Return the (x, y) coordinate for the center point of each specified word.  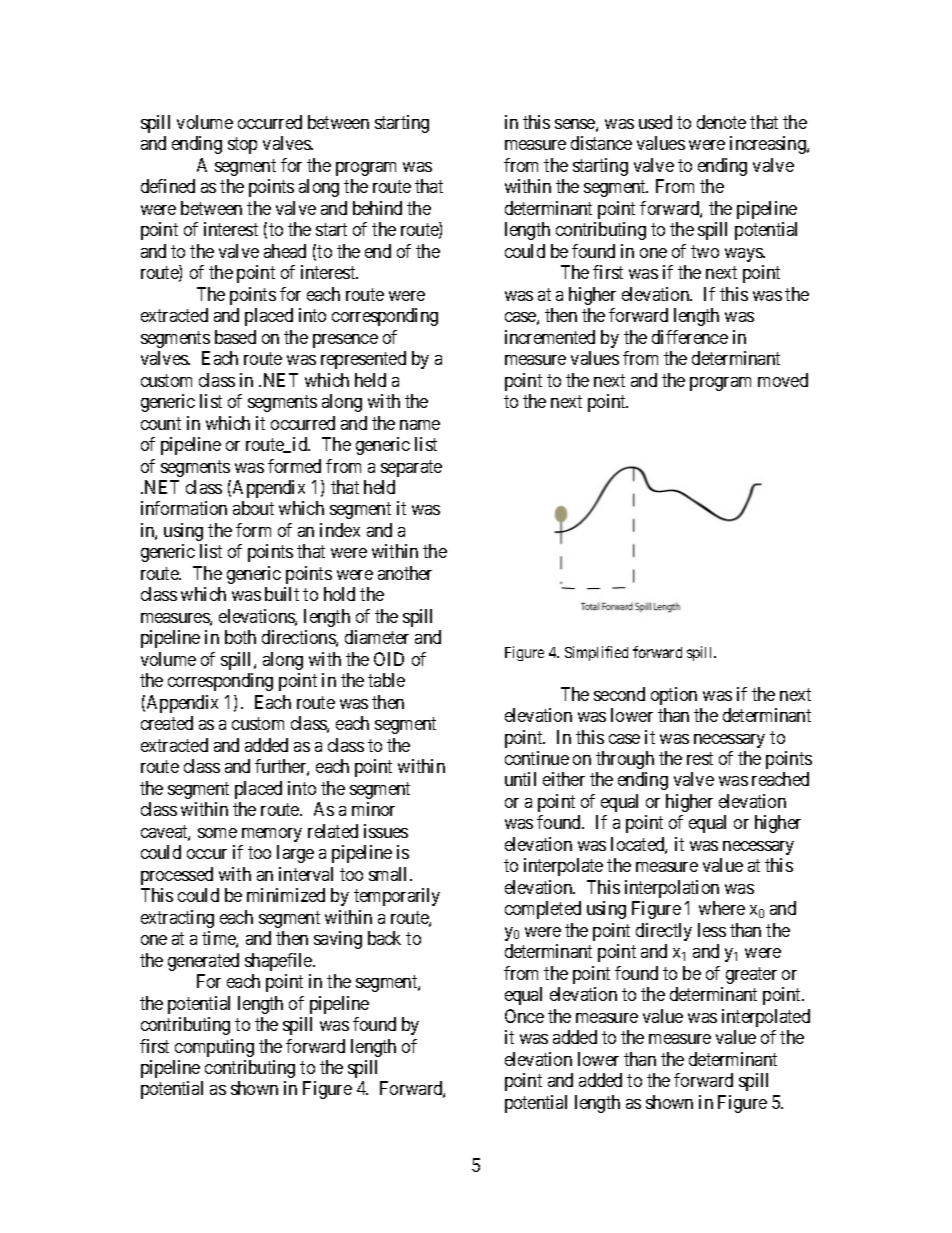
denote (721, 122)
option (674, 696)
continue (537, 758)
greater (751, 975)
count (161, 423)
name (420, 425)
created (167, 723)
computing (214, 1048)
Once (524, 1016)
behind (377, 208)
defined (168, 186)
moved (783, 380)
